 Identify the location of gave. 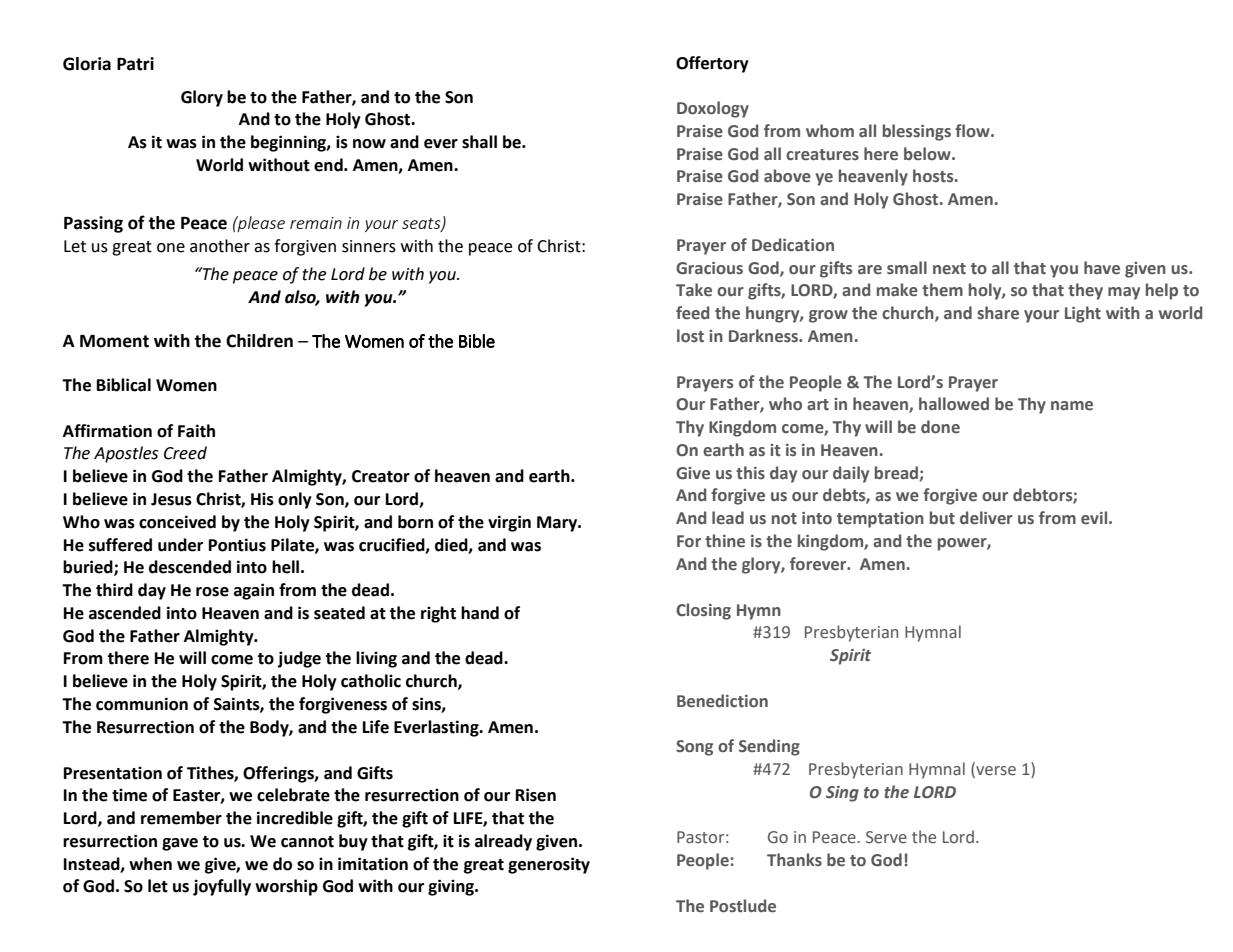
(180, 844).
